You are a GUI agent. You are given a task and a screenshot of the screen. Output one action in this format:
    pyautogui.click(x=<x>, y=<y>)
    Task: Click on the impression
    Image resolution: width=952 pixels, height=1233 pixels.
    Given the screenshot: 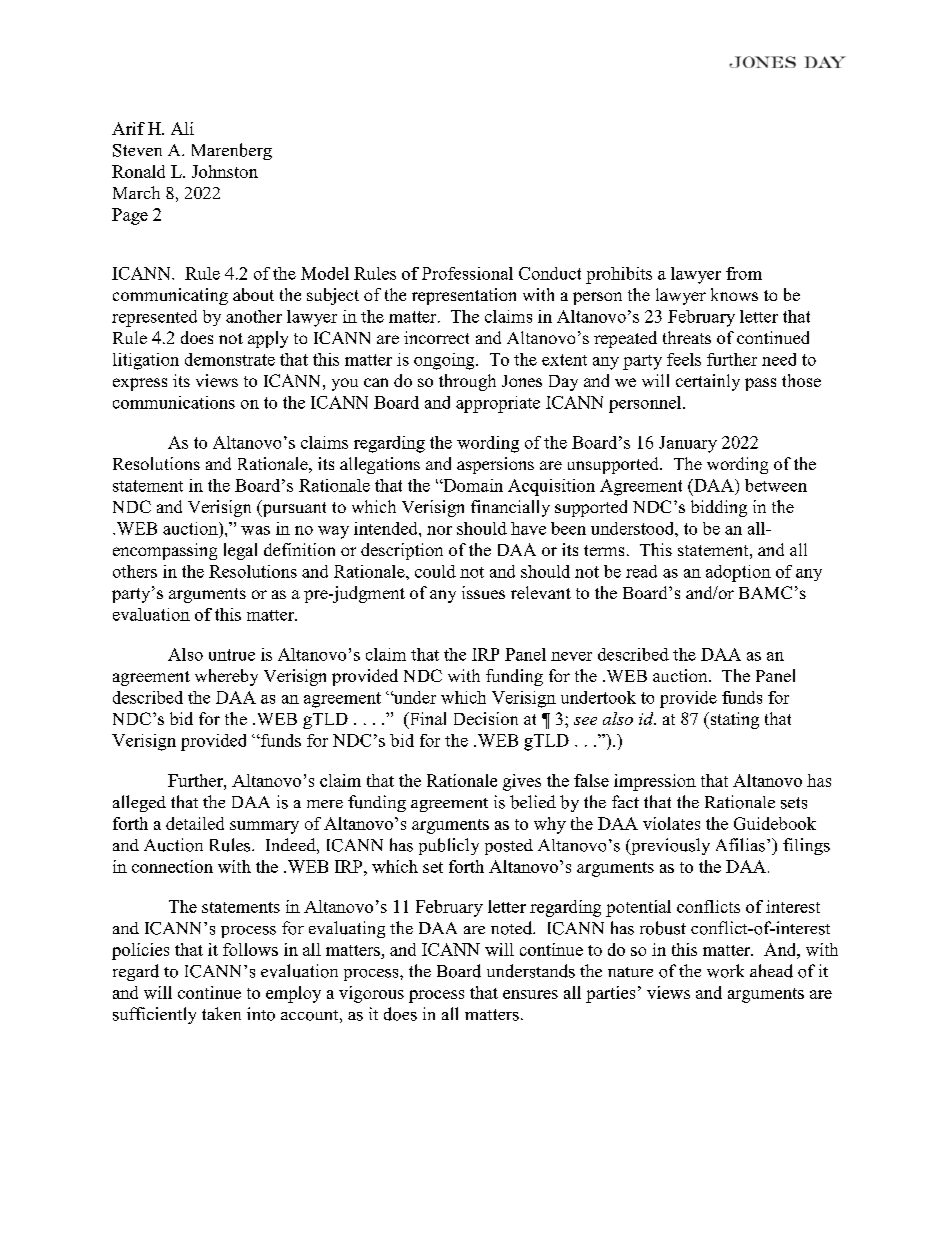 What is the action you would take?
    pyautogui.click(x=655, y=782)
